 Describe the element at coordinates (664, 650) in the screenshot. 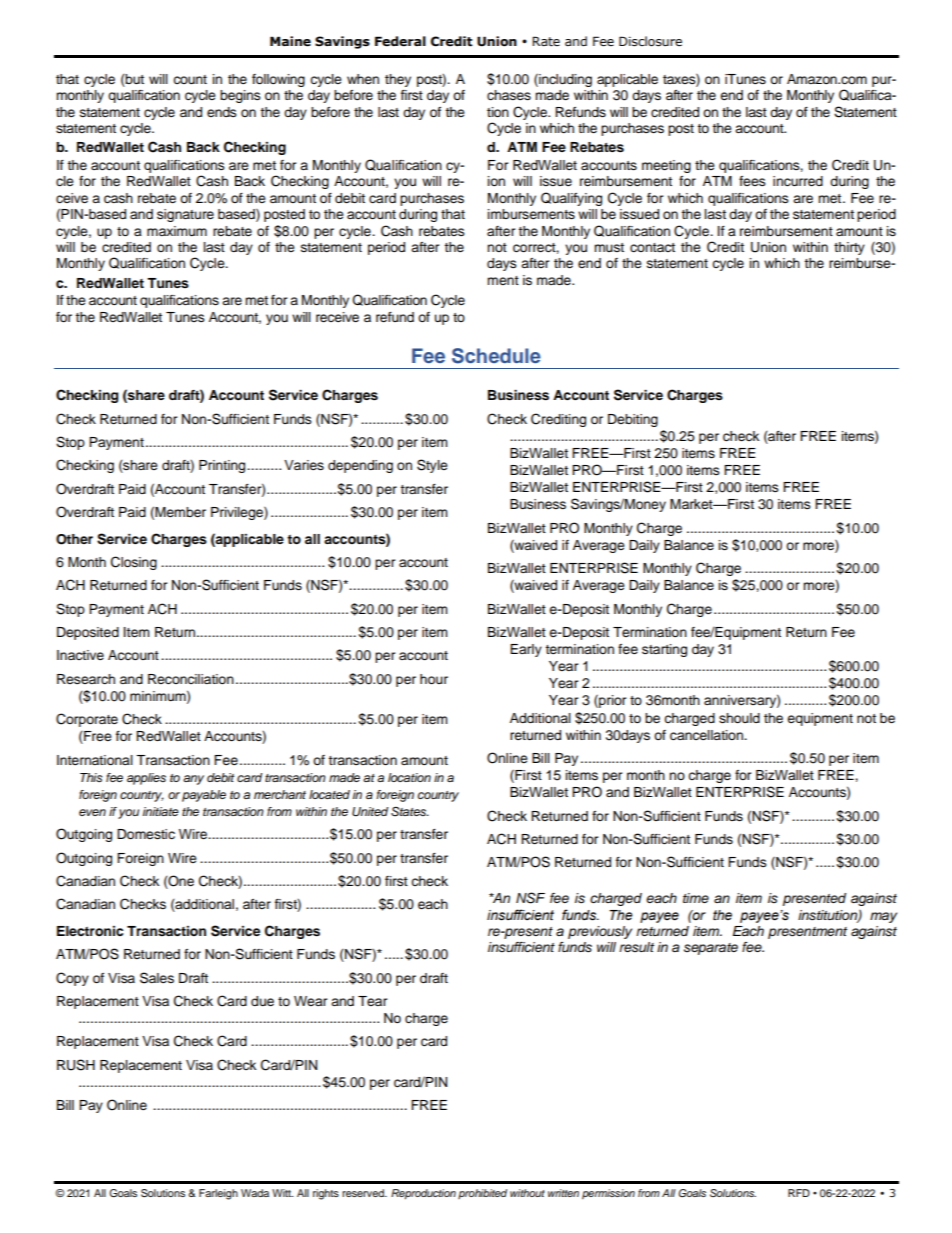

I see `starting` at that location.
